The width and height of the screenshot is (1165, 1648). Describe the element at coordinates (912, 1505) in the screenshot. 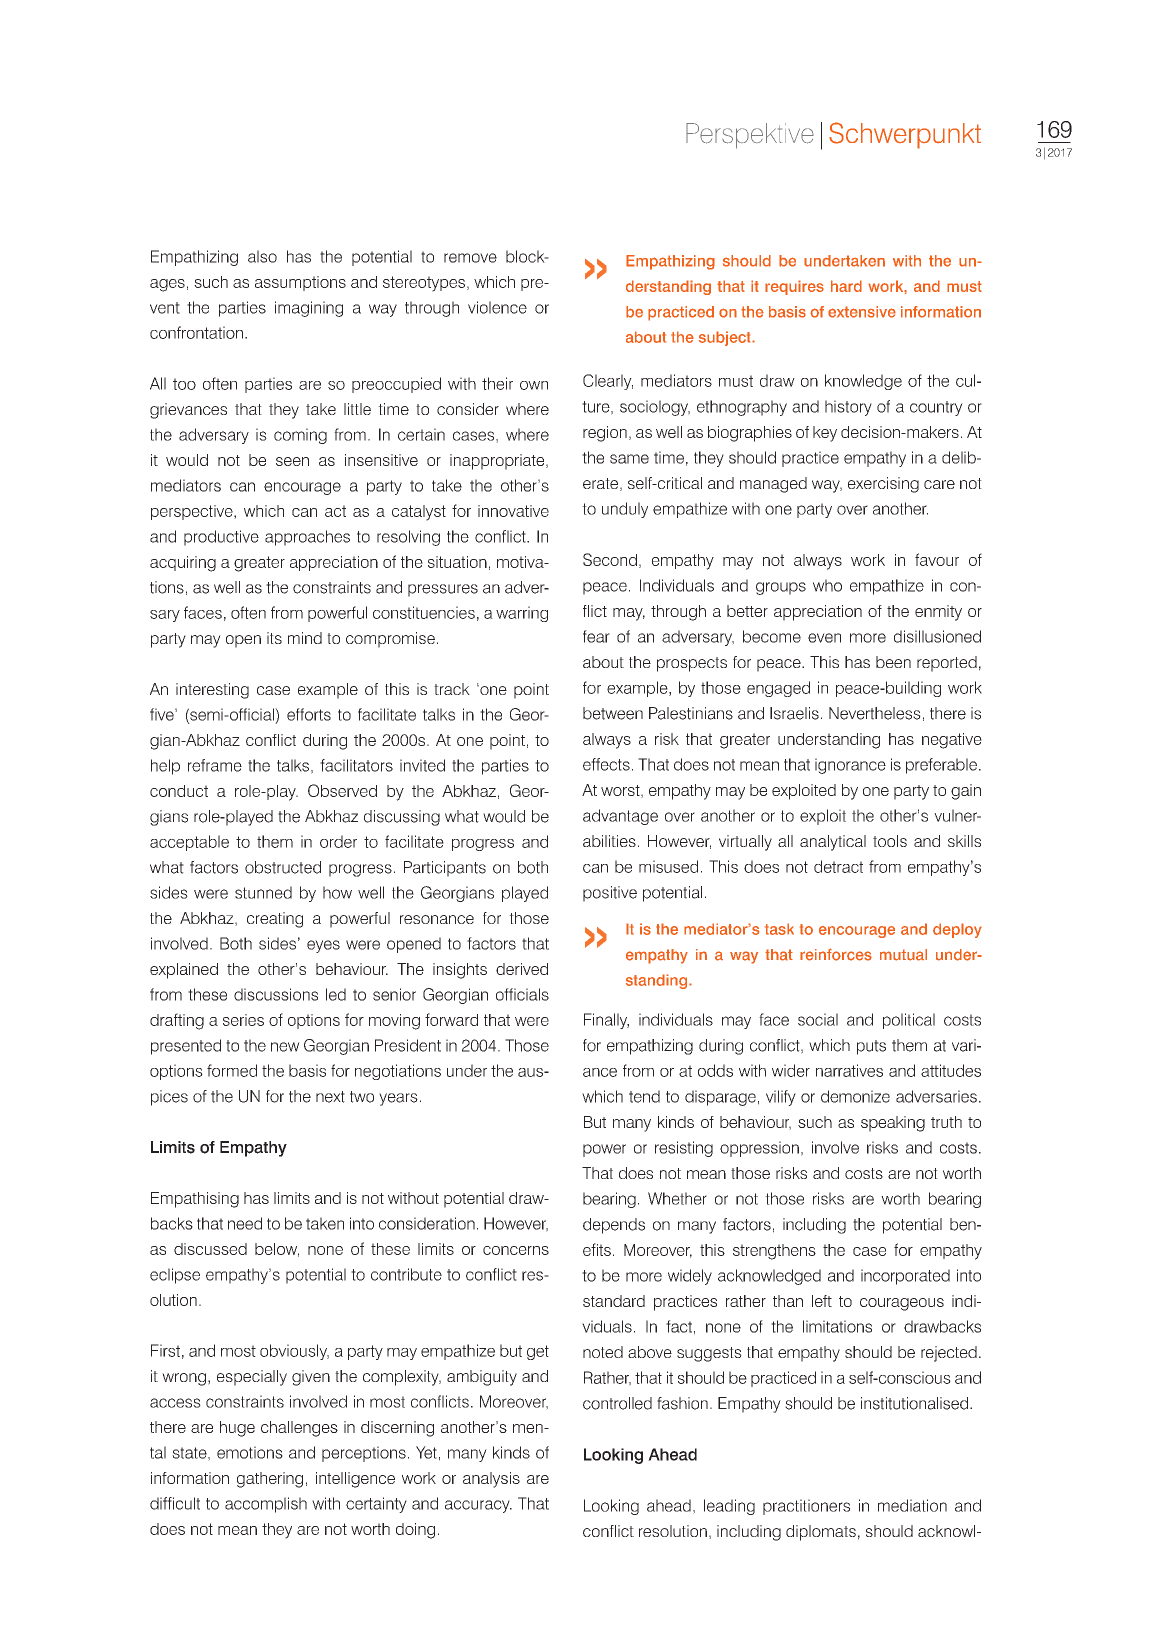

I see `mediation` at that location.
